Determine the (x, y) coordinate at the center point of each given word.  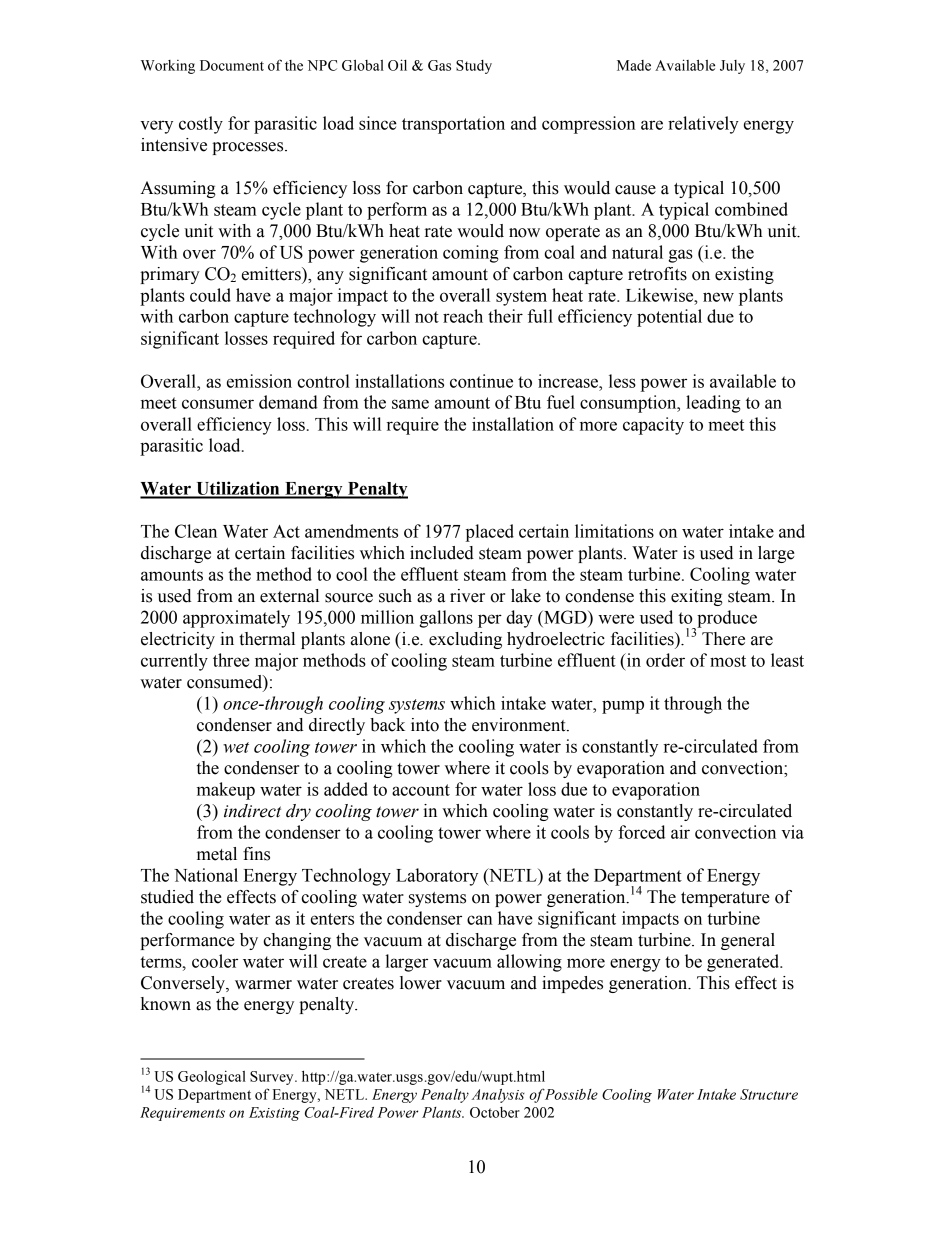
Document (232, 65)
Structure (769, 1094)
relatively (703, 125)
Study (474, 67)
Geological (212, 1077)
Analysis (498, 1096)
